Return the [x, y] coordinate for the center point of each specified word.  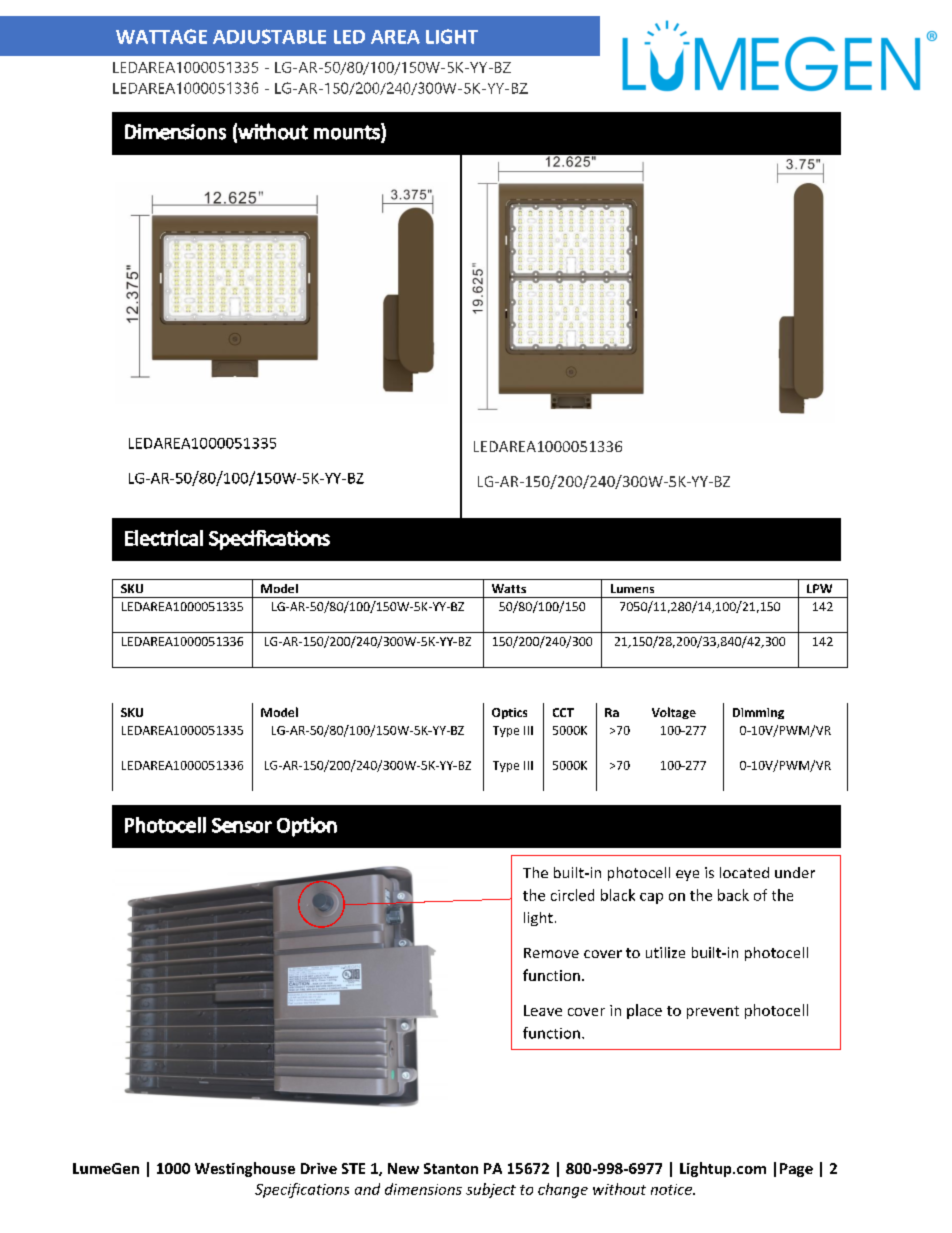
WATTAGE [161, 36]
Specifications [302, 1190]
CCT [563, 712]
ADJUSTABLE [269, 36]
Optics [509, 713]
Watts [509, 588]
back [733, 895]
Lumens [632, 588]
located [744, 872]
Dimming [758, 713]
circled [572, 895]
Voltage [674, 713]
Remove [551, 953]
